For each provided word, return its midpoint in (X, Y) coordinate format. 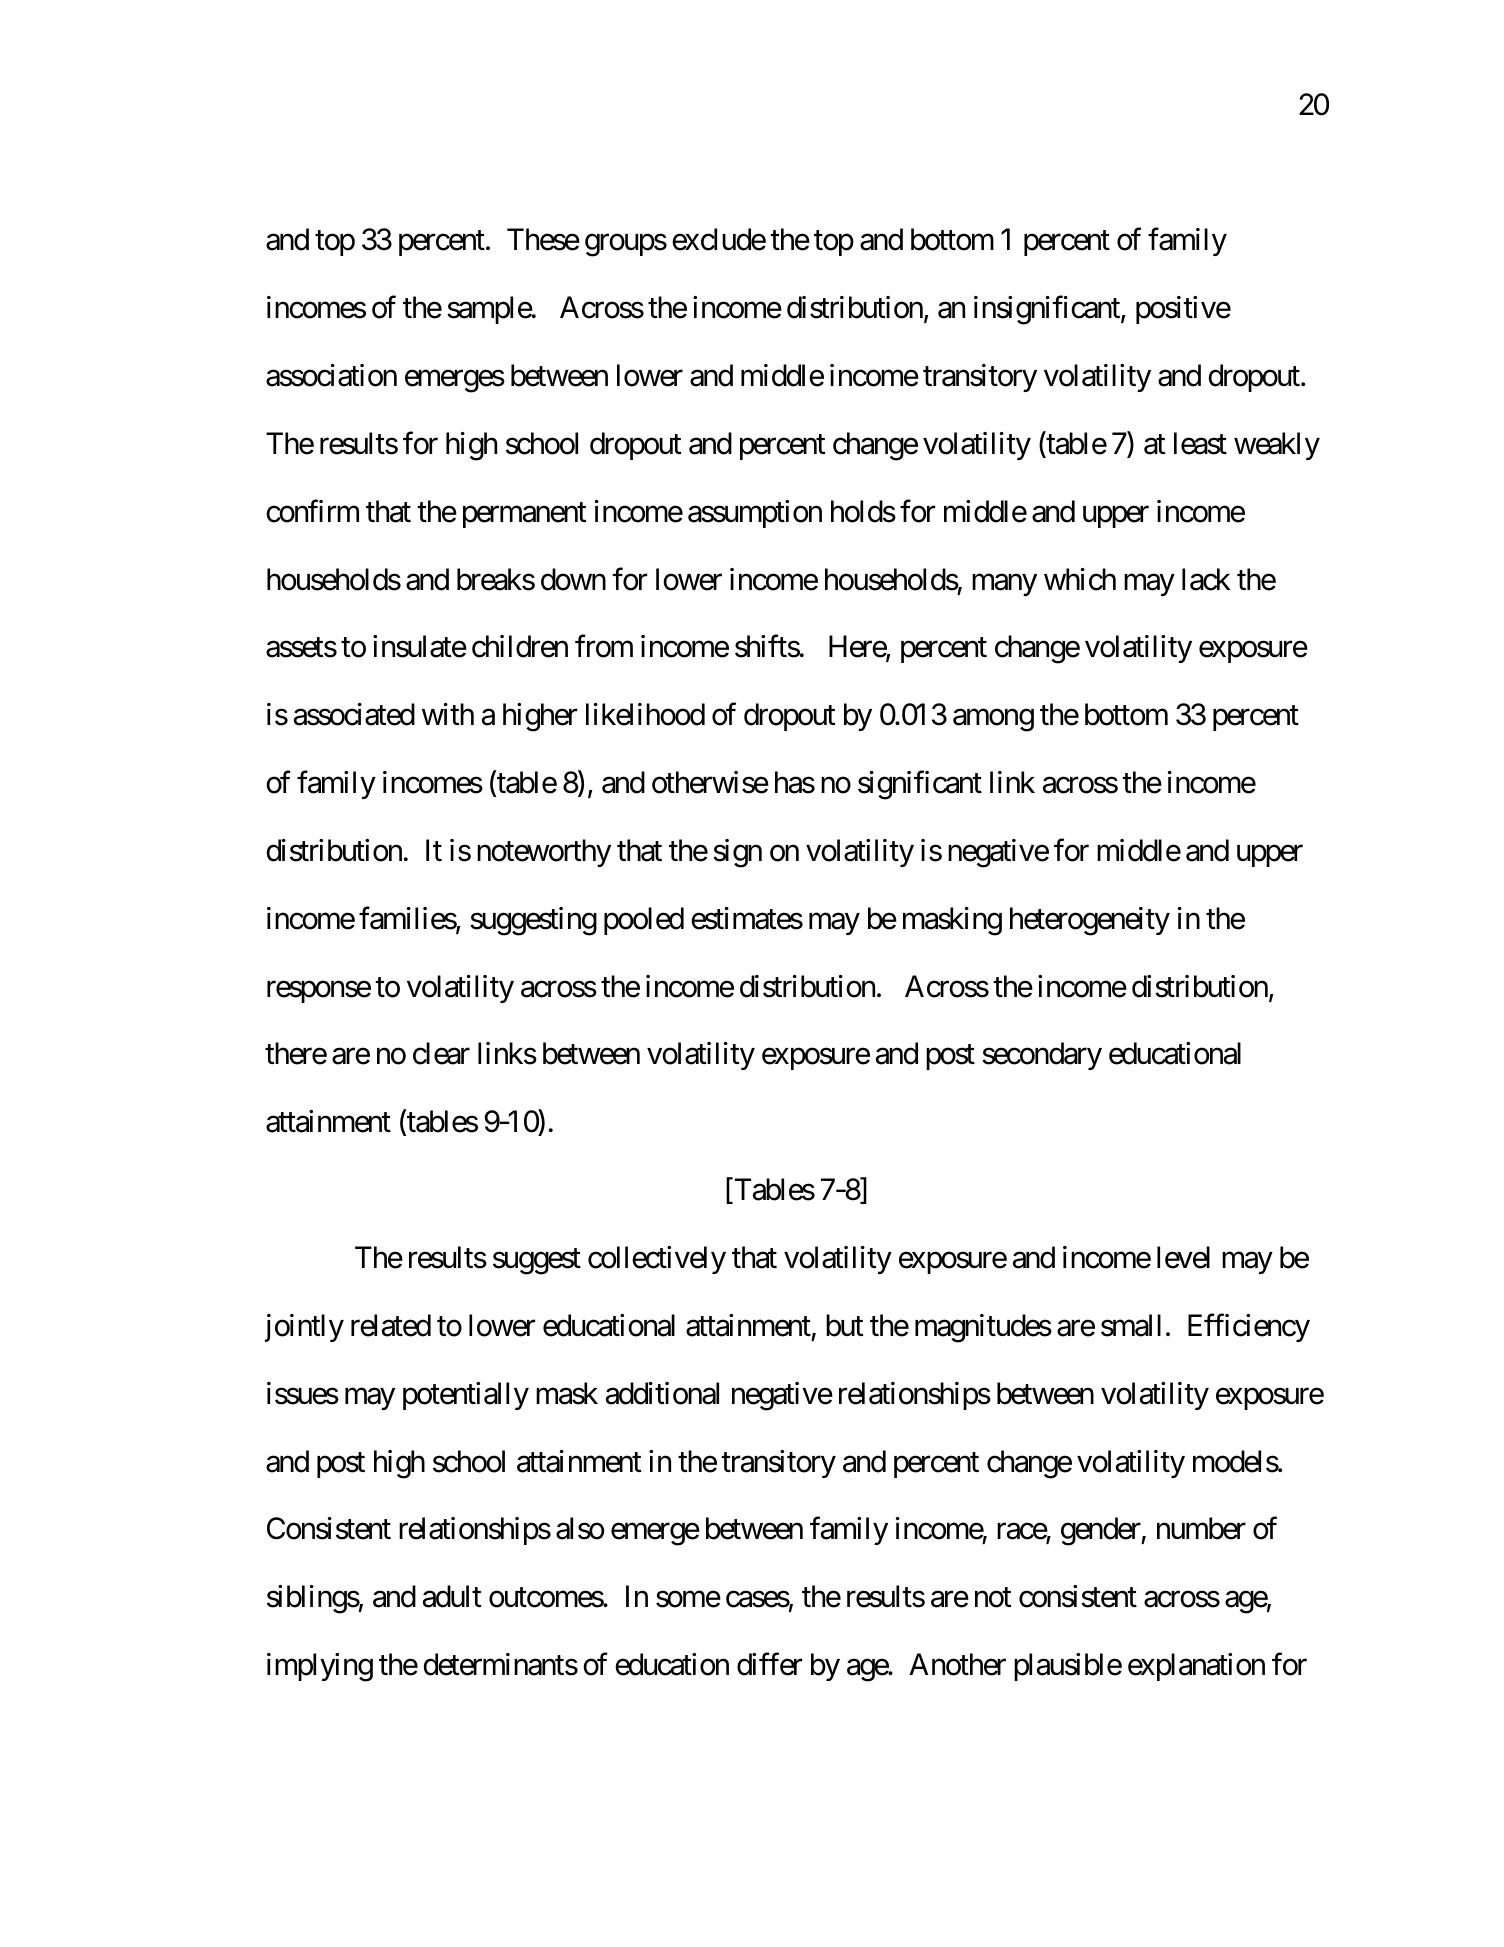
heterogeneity (1090, 921)
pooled (644, 921)
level (1183, 1257)
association (331, 375)
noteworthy (544, 853)
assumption (755, 514)
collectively (657, 1260)
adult (452, 1596)
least (1200, 443)
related (391, 1325)
